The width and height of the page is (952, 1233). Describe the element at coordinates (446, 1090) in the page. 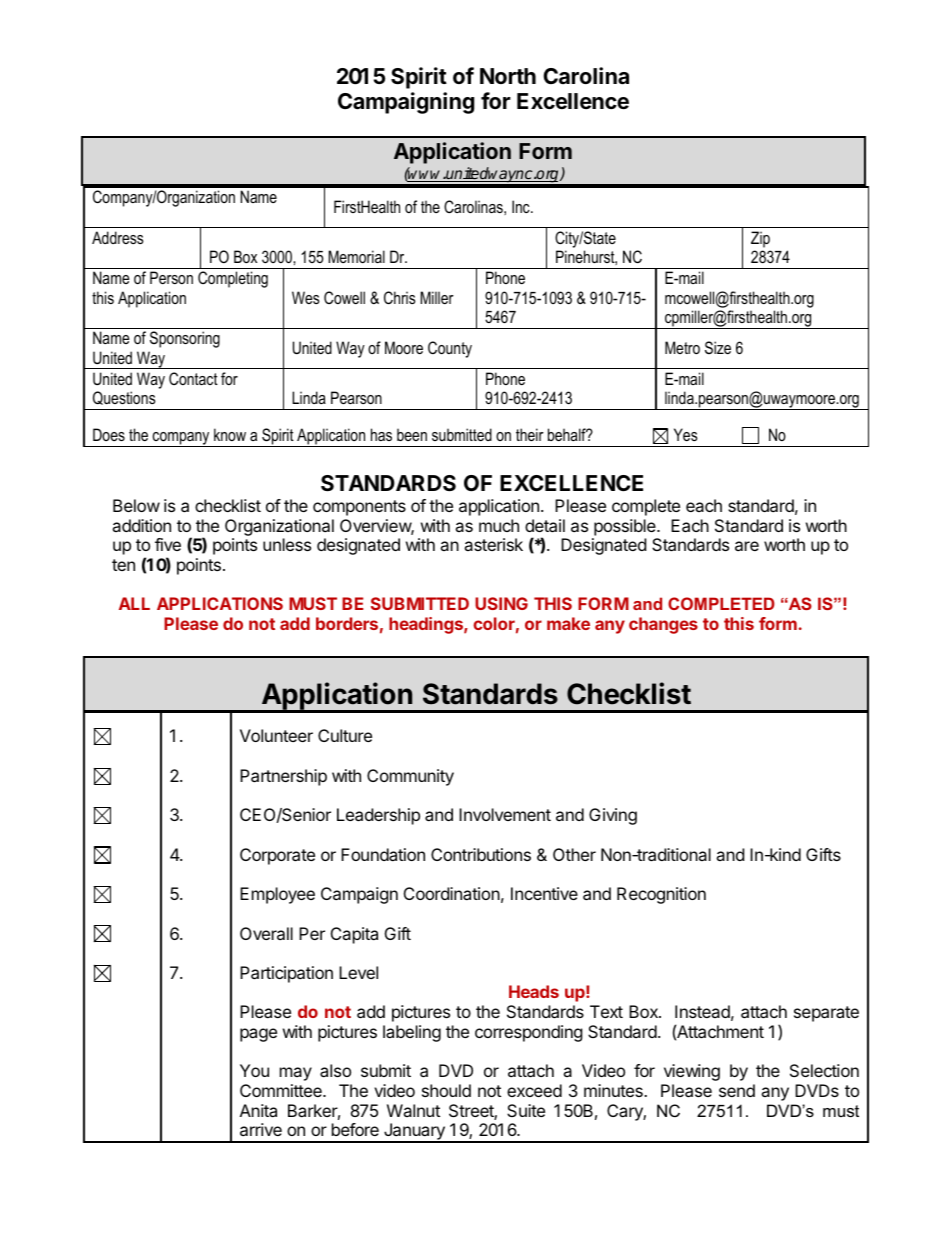

I see `should` at that location.
